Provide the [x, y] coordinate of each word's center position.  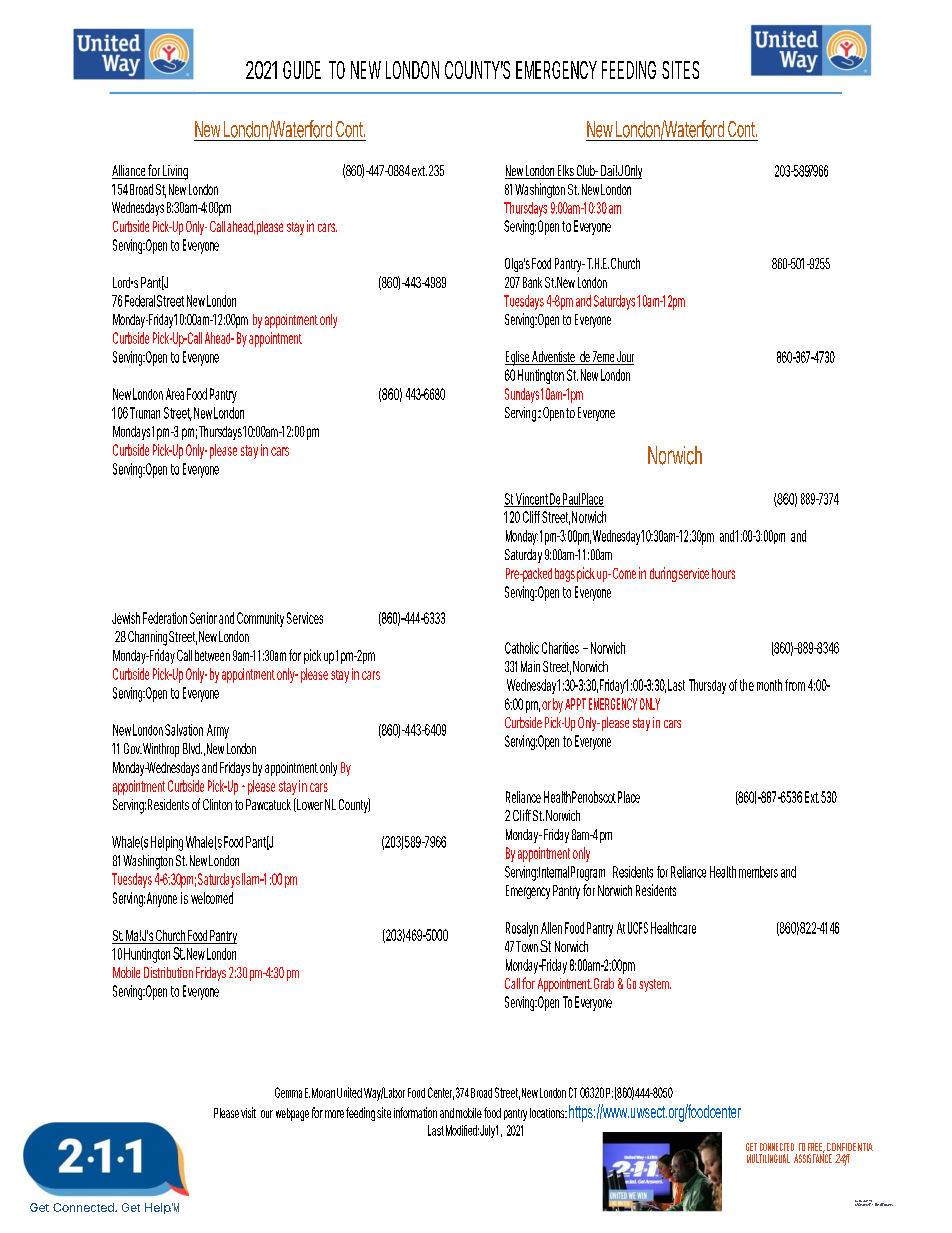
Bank [532, 282]
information [415, 1112]
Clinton [217, 804]
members [758, 872]
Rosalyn [522, 929]
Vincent [531, 500]
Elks [565, 172]
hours [723, 573]
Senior [203, 618]
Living [174, 172]
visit [248, 1112]
